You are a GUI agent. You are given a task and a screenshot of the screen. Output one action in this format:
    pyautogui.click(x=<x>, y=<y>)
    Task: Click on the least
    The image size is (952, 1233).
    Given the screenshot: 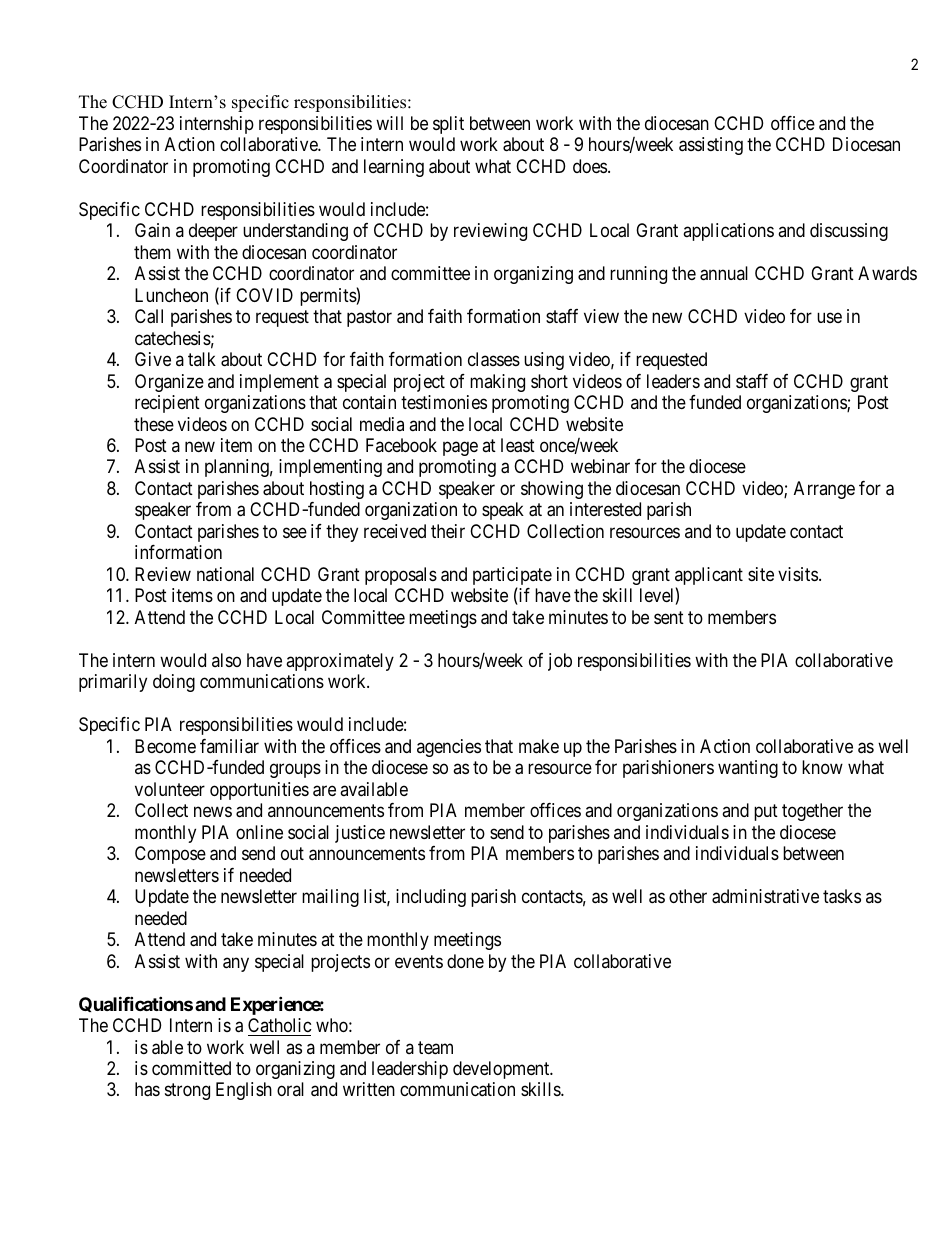 What is the action you would take?
    pyautogui.click(x=518, y=445)
